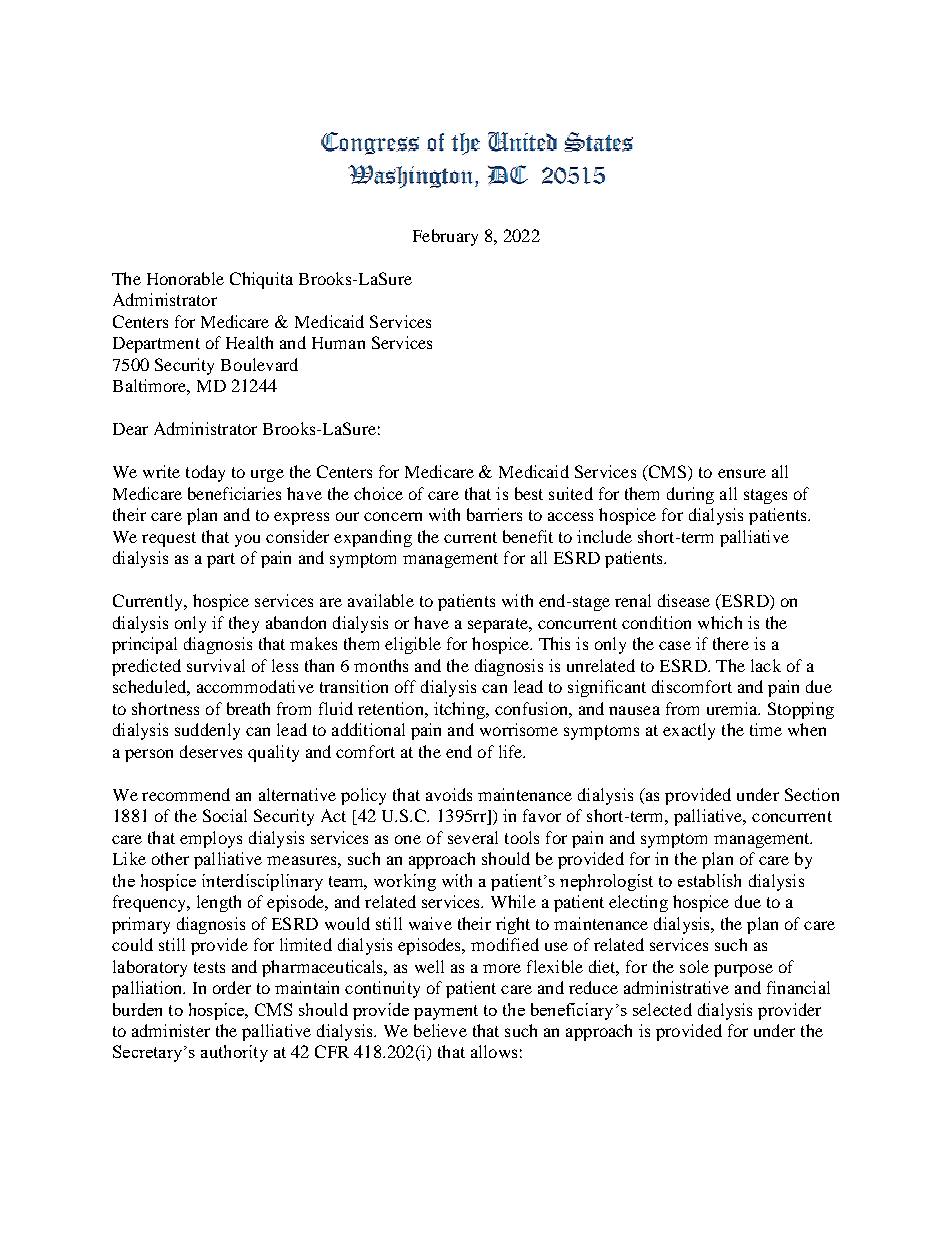 This page has width=952, height=1233. Describe the element at coordinates (499, 625) in the page. I see `separate` at that location.
